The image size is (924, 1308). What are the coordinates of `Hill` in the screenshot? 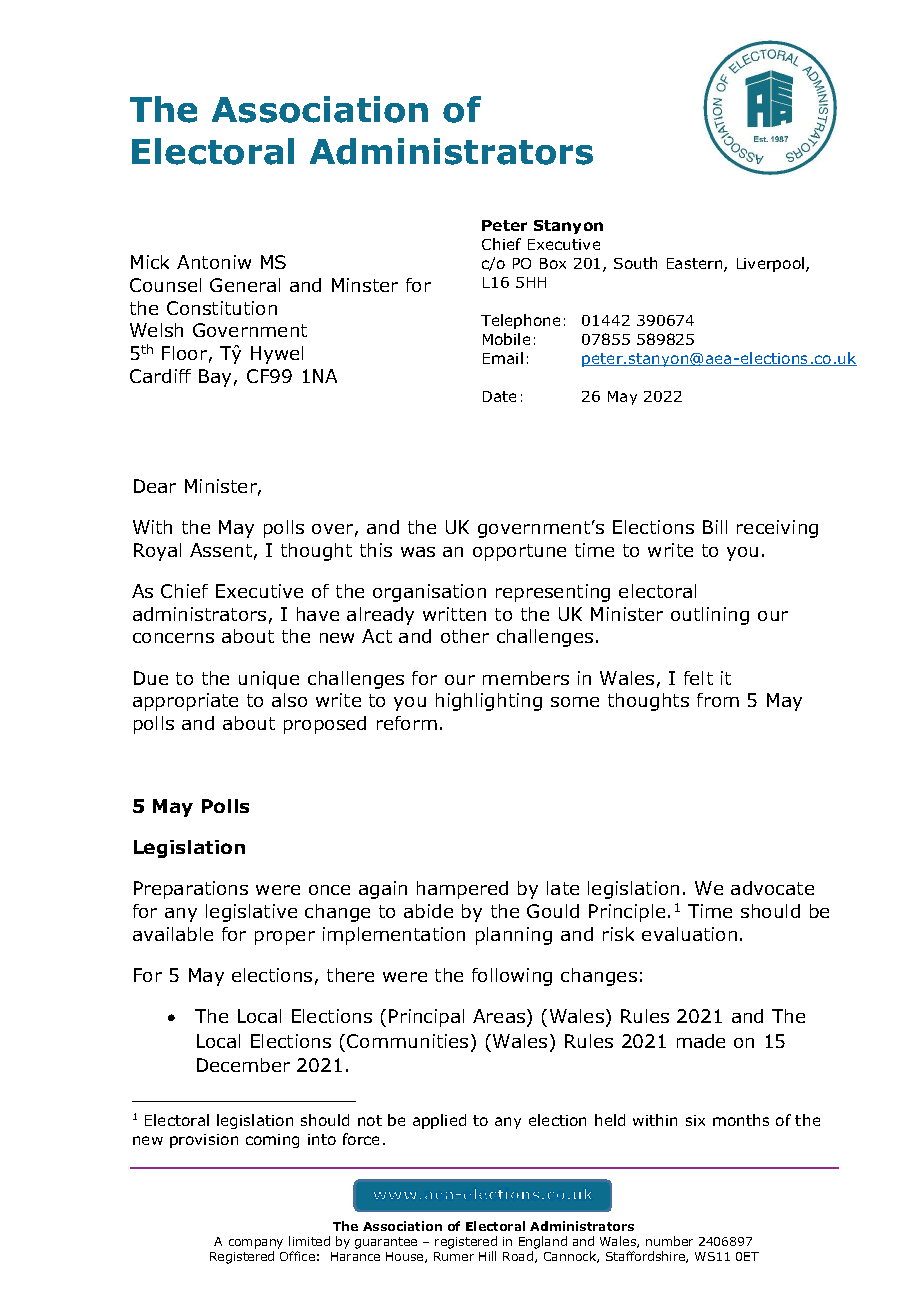 It's located at (487, 1256).
